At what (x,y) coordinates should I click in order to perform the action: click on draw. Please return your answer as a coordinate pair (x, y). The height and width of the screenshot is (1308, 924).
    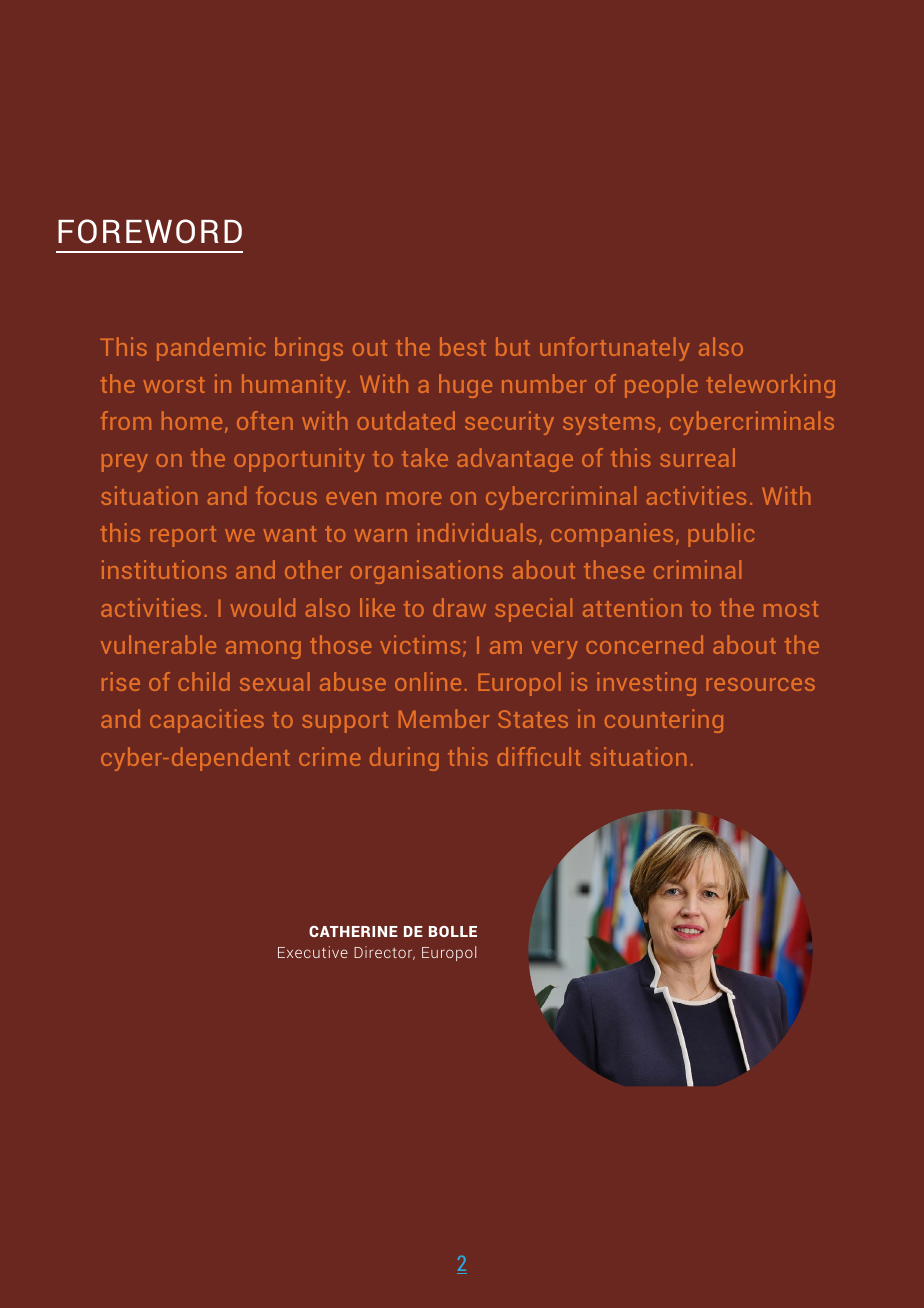
    Looking at the image, I should click on (459, 607).
